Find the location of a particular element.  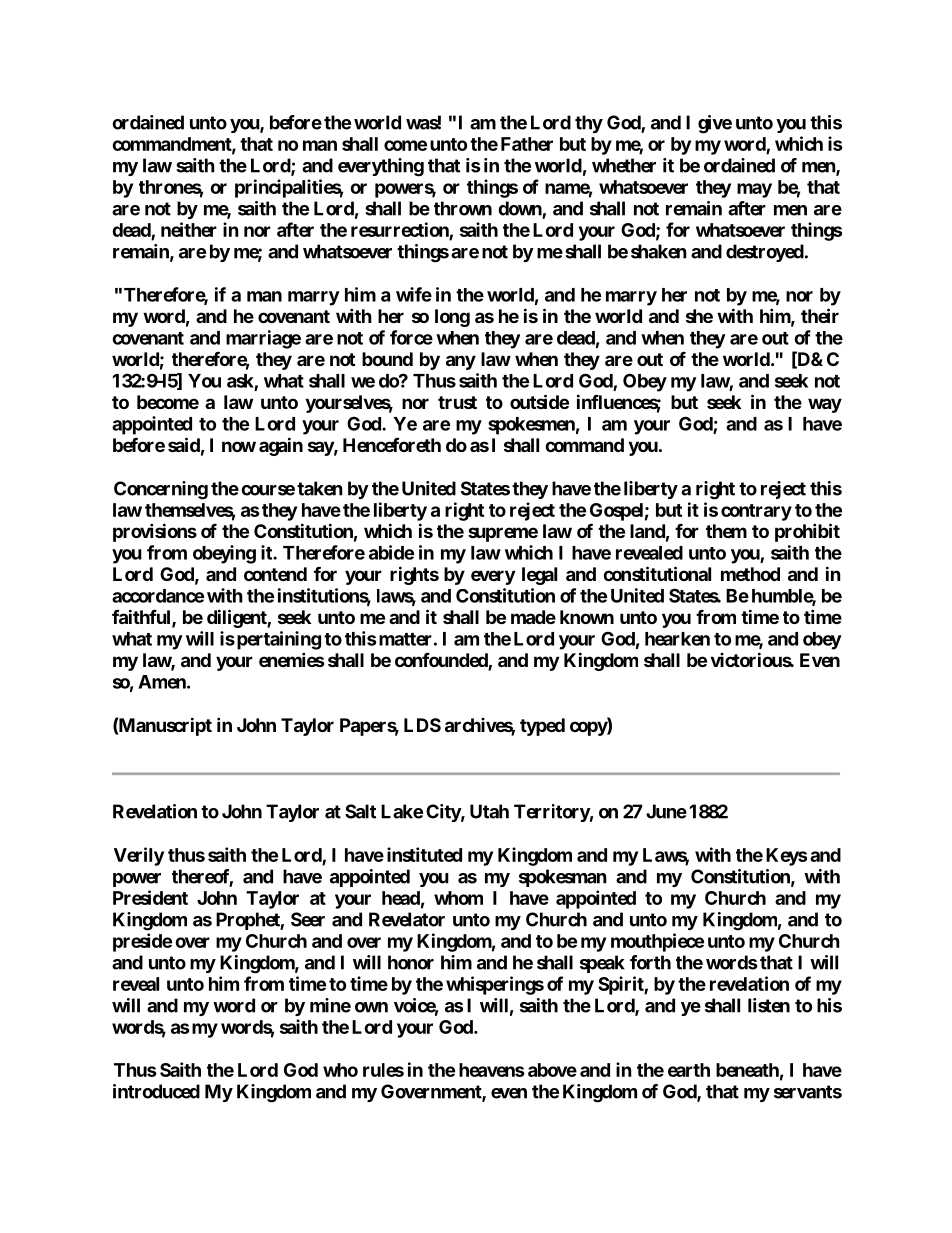

Father is located at coordinates (527, 144).
